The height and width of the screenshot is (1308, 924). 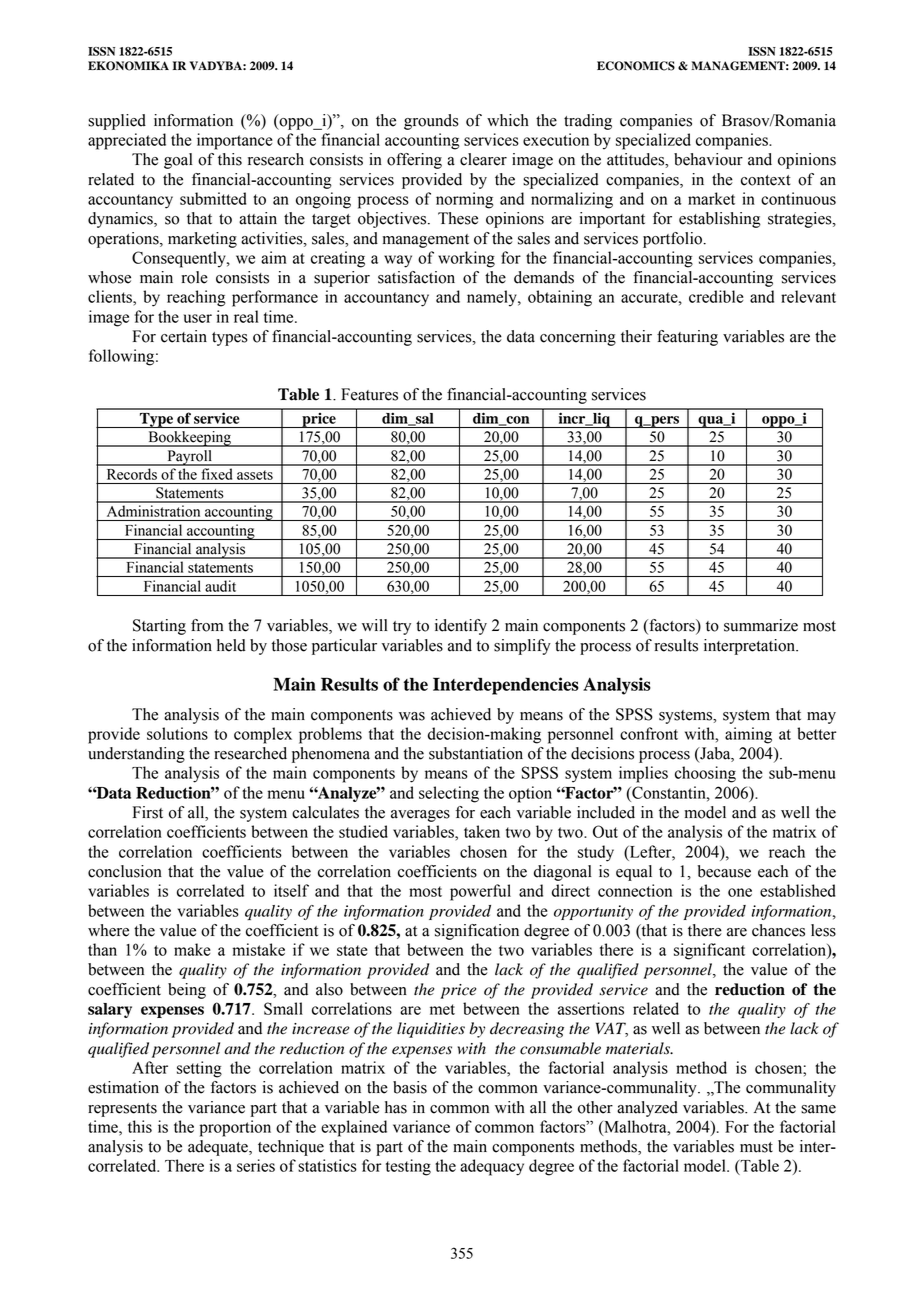 I want to click on importance, so click(x=235, y=141).
